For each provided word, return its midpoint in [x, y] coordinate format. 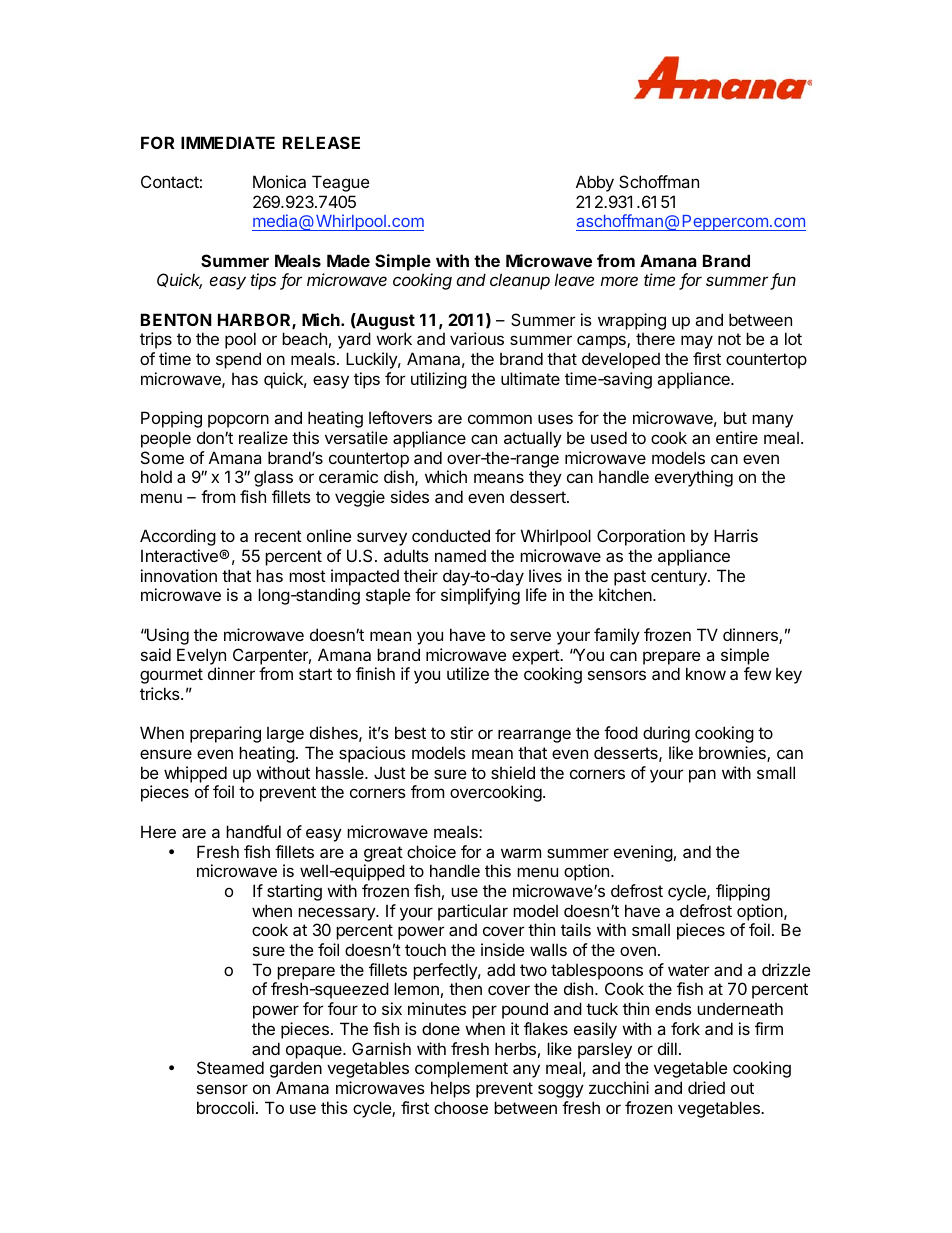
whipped [195, 774]
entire [737, 437]
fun [783, 281]
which [446, 476]
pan [702, 776]
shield [513, 772]
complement [461, 1069]
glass [273, 479]
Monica [279, 181]
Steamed [230, 1067]
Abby [595, 183]
